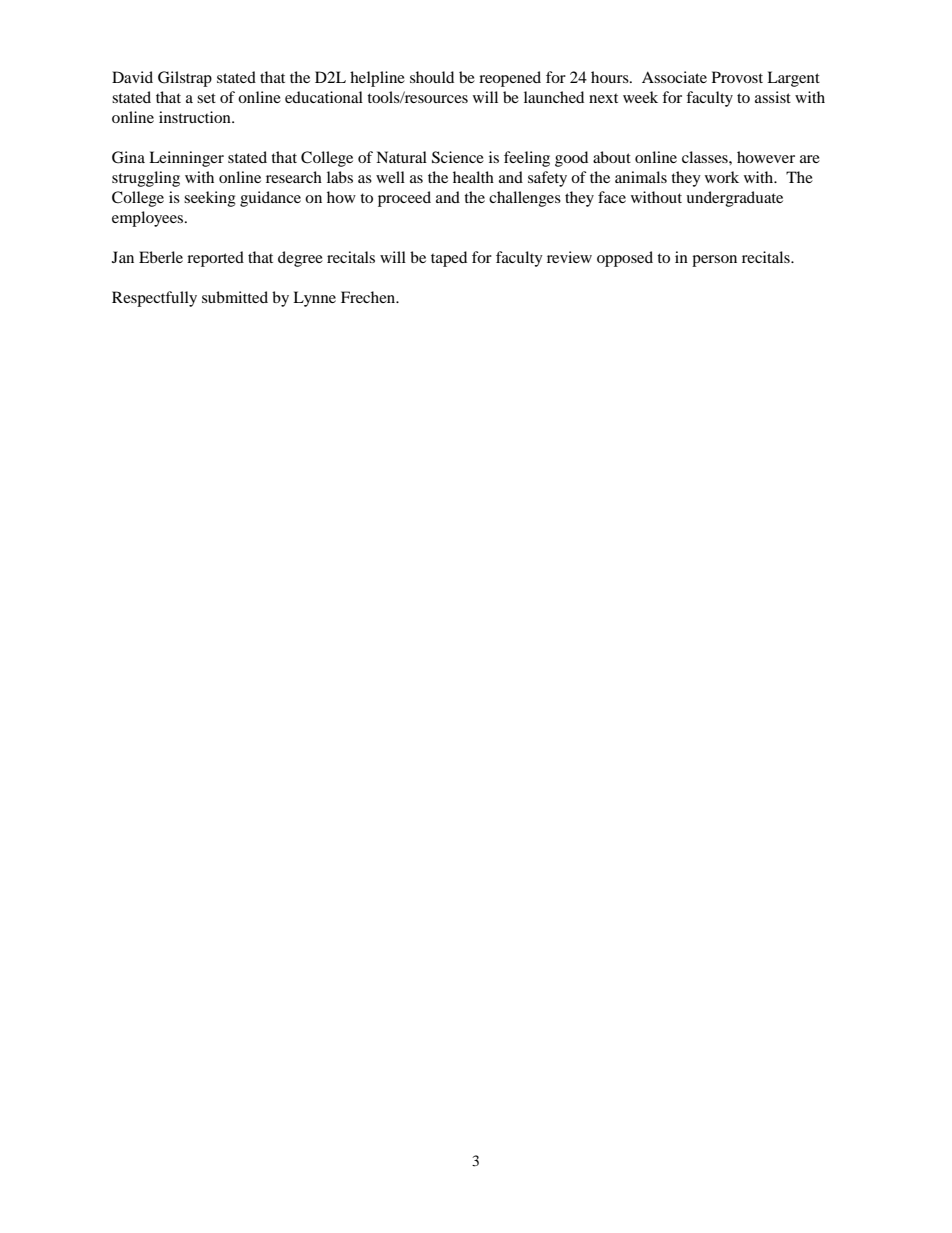 This page has width=952, height=1233. I want to click on challenges, so click(525, 199).
